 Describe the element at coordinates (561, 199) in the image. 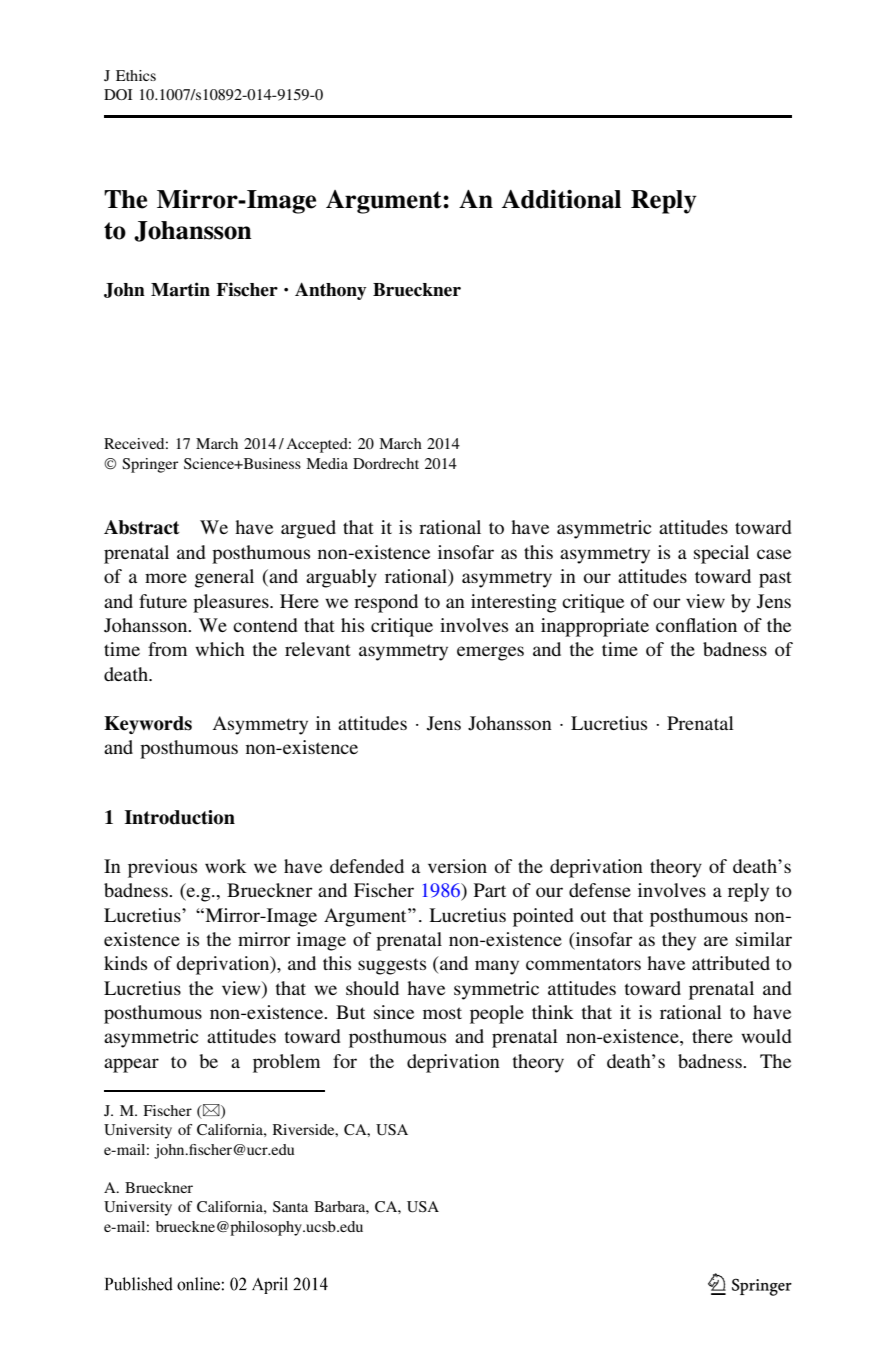

I see `Additional` at that location.
